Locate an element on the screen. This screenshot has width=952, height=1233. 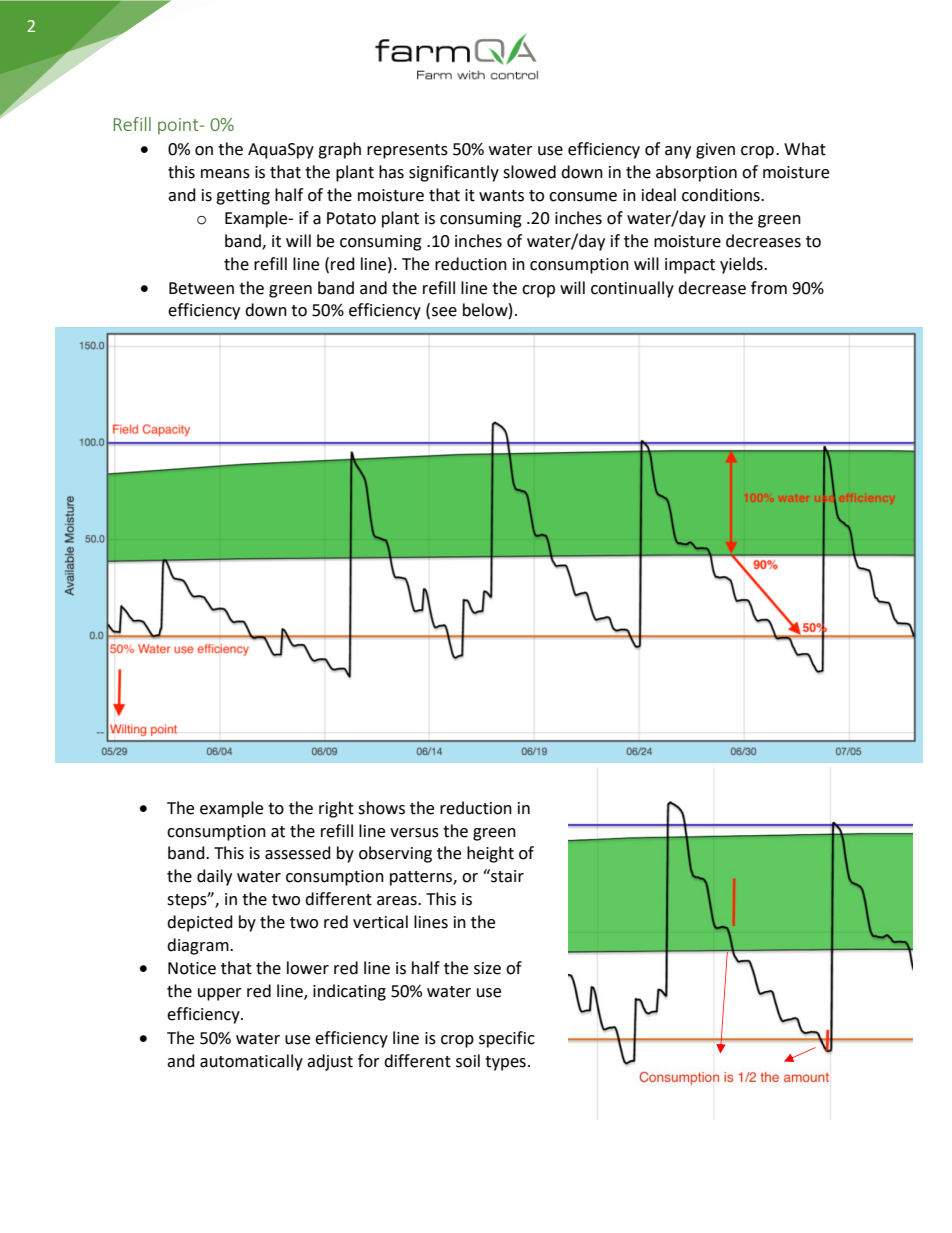
wants is located at coordinates (501, 196).
